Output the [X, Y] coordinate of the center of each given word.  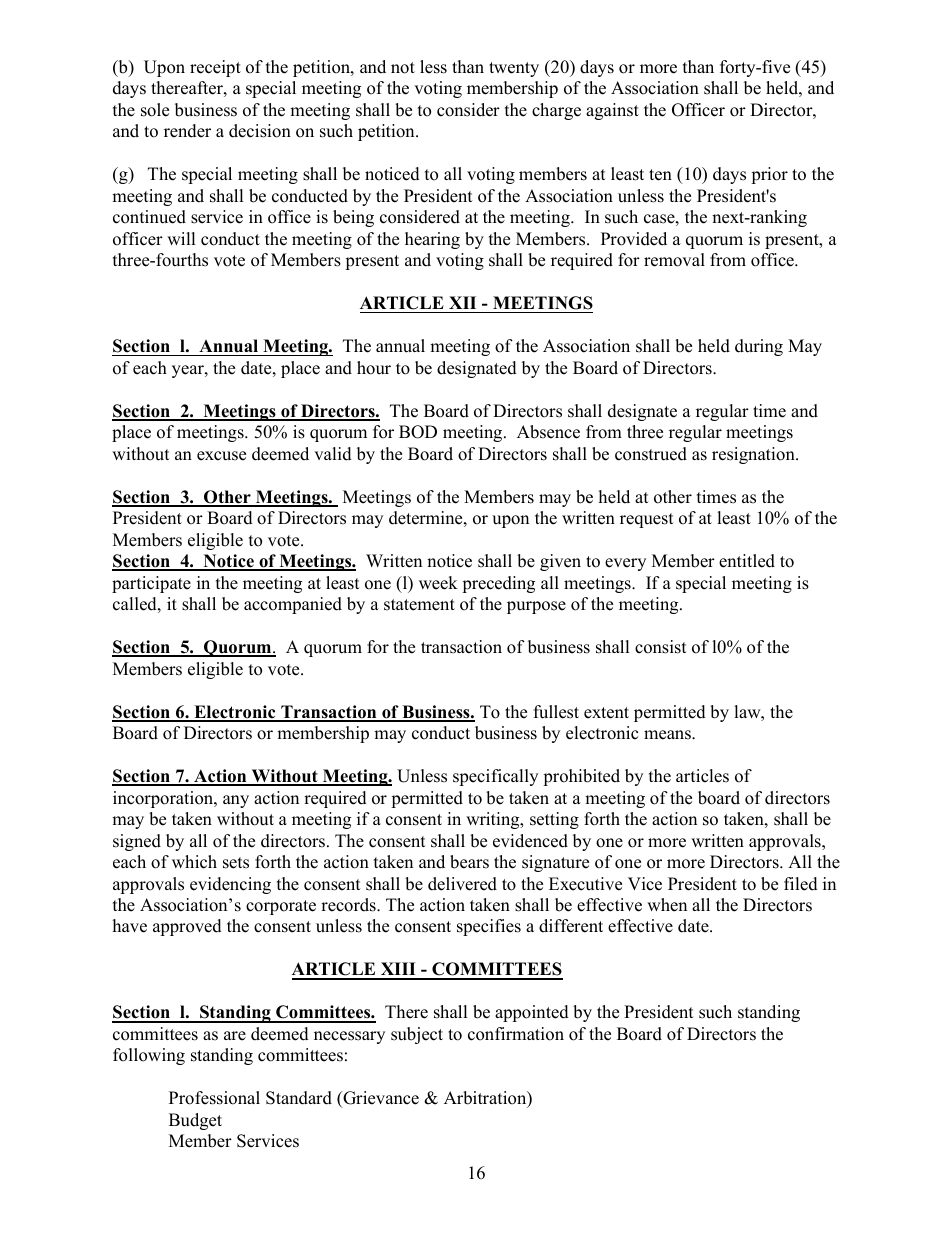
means [668, 735]
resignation [754, 455]
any [236, 801]
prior [769, 175]
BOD [418, 432]
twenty [514, 69]
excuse [221, 456]
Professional [214, 1098]
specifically [495, 777]
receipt [215, 68]
